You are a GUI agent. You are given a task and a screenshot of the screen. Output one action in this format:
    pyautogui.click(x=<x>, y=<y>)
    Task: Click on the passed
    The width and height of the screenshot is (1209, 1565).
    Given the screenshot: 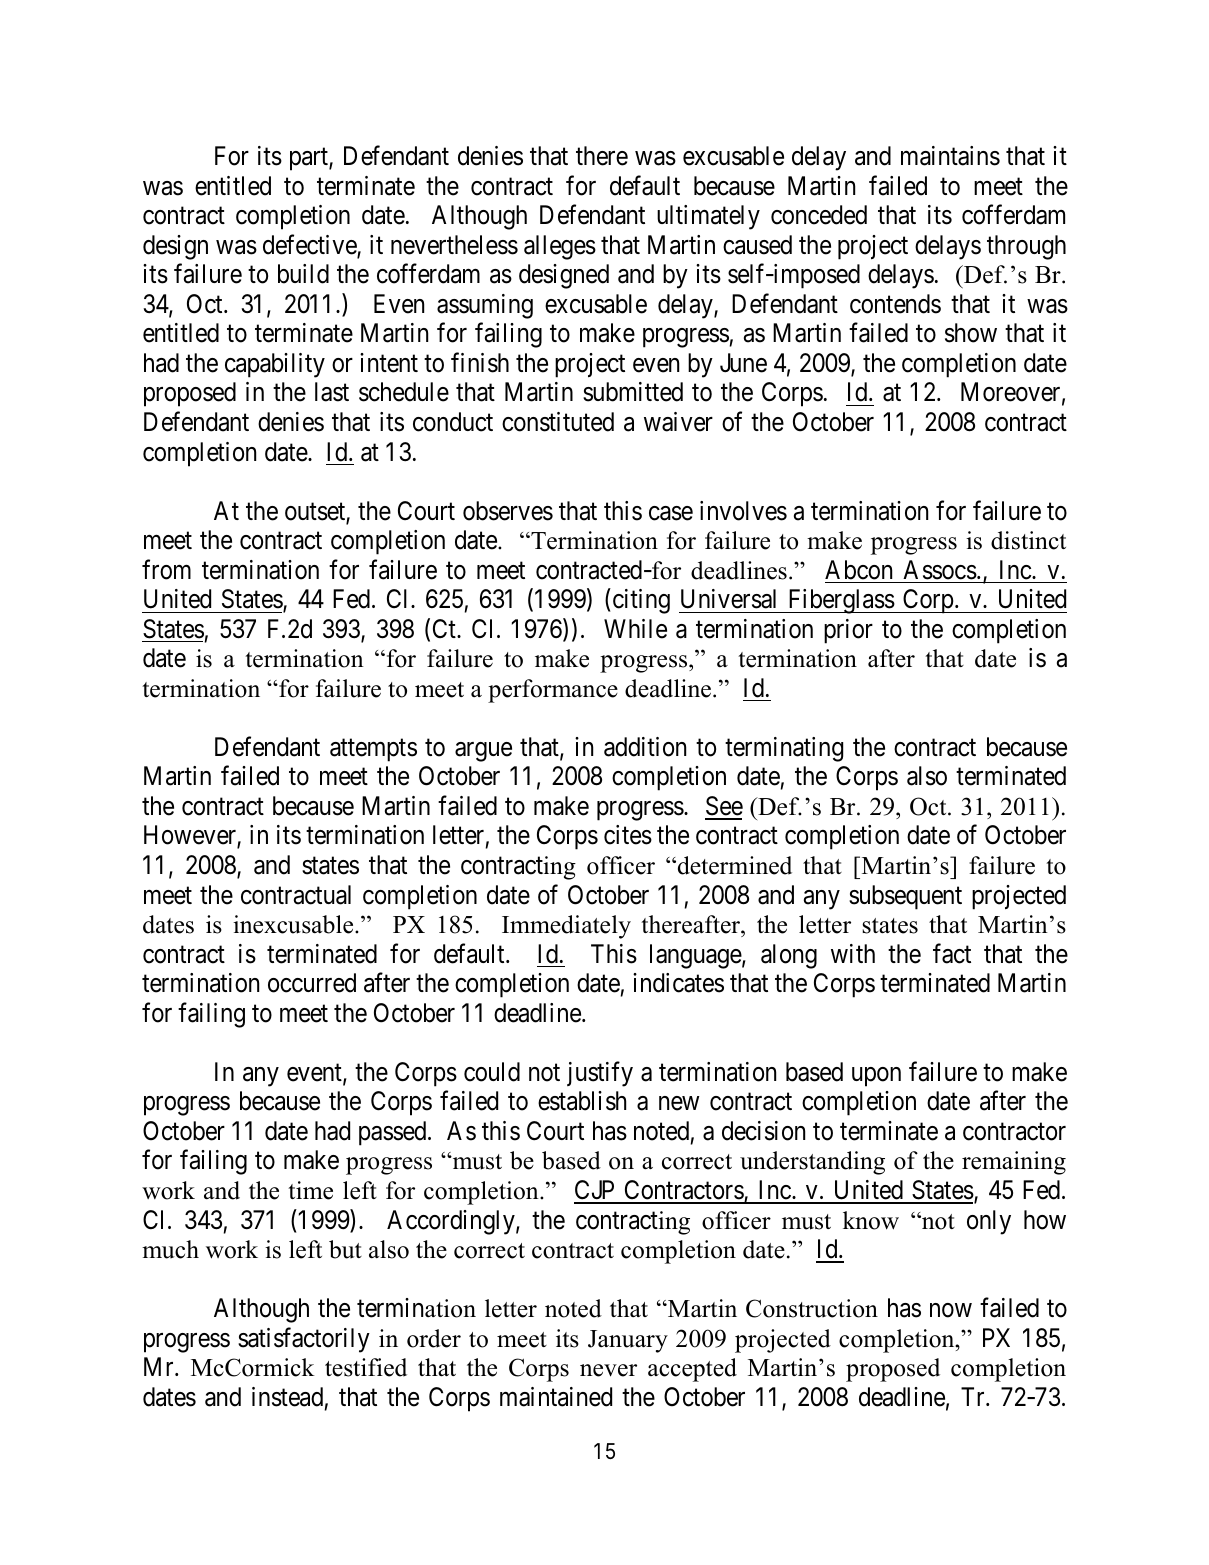 What is the action you would take?
    pyautogui.click(x=394, y=1133)
